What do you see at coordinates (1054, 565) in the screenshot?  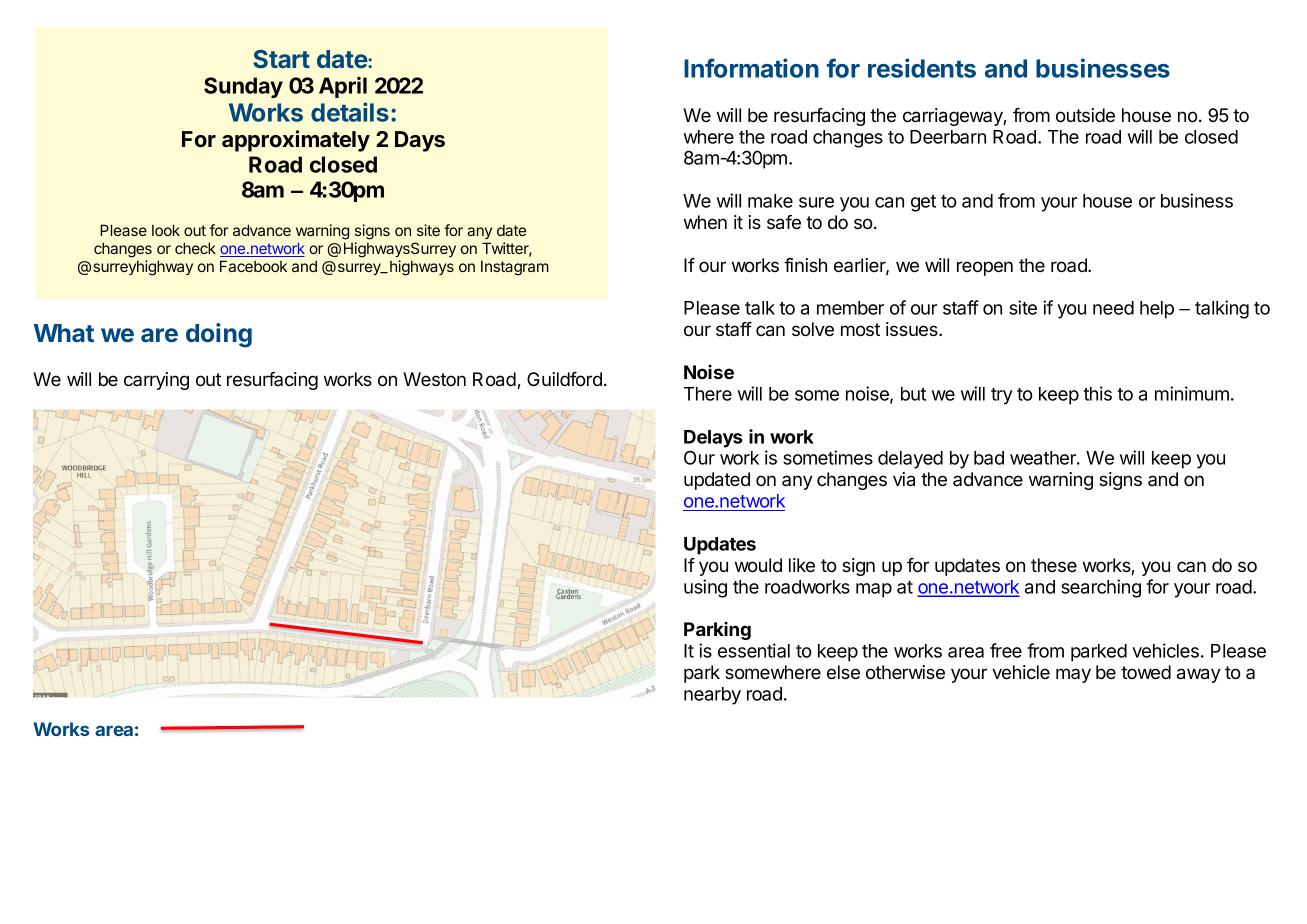 I see `these` at bounding box center [1054, 565].
